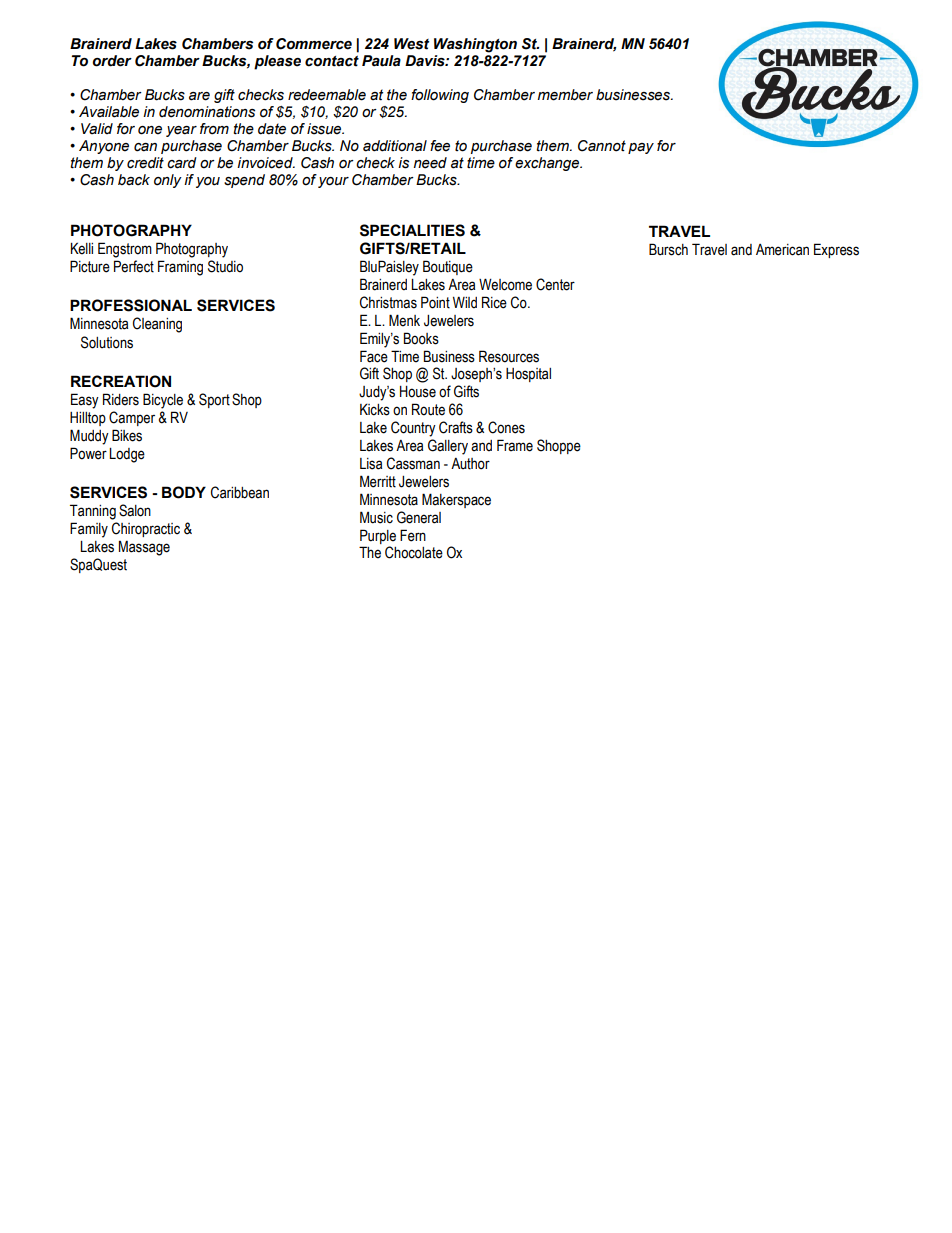  I want to click on Washington, so click(475, 45).
